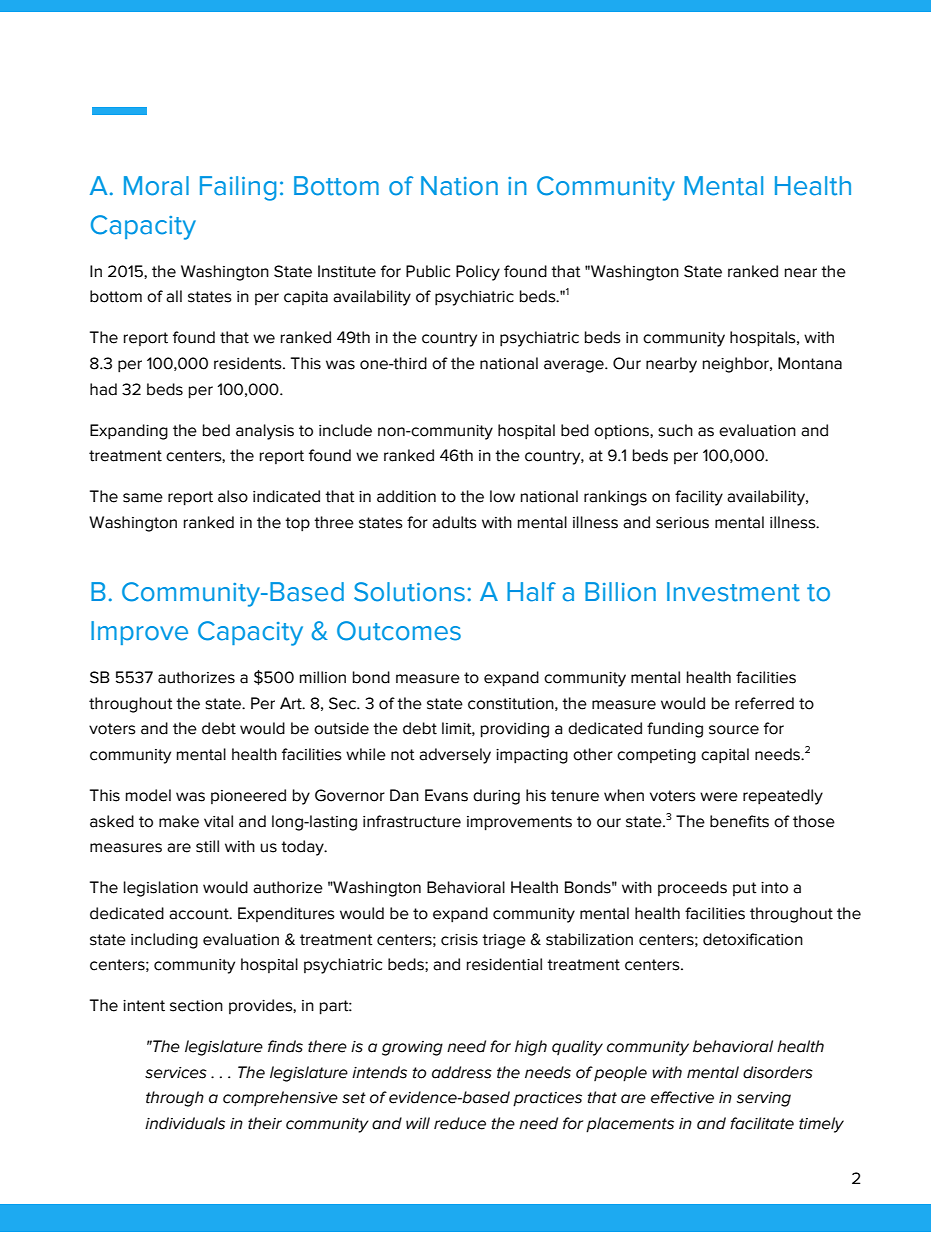 The image size is (952, 1233). Describe the element at coordinates (753, 939) in the image. I see `detoxification` at that location.
